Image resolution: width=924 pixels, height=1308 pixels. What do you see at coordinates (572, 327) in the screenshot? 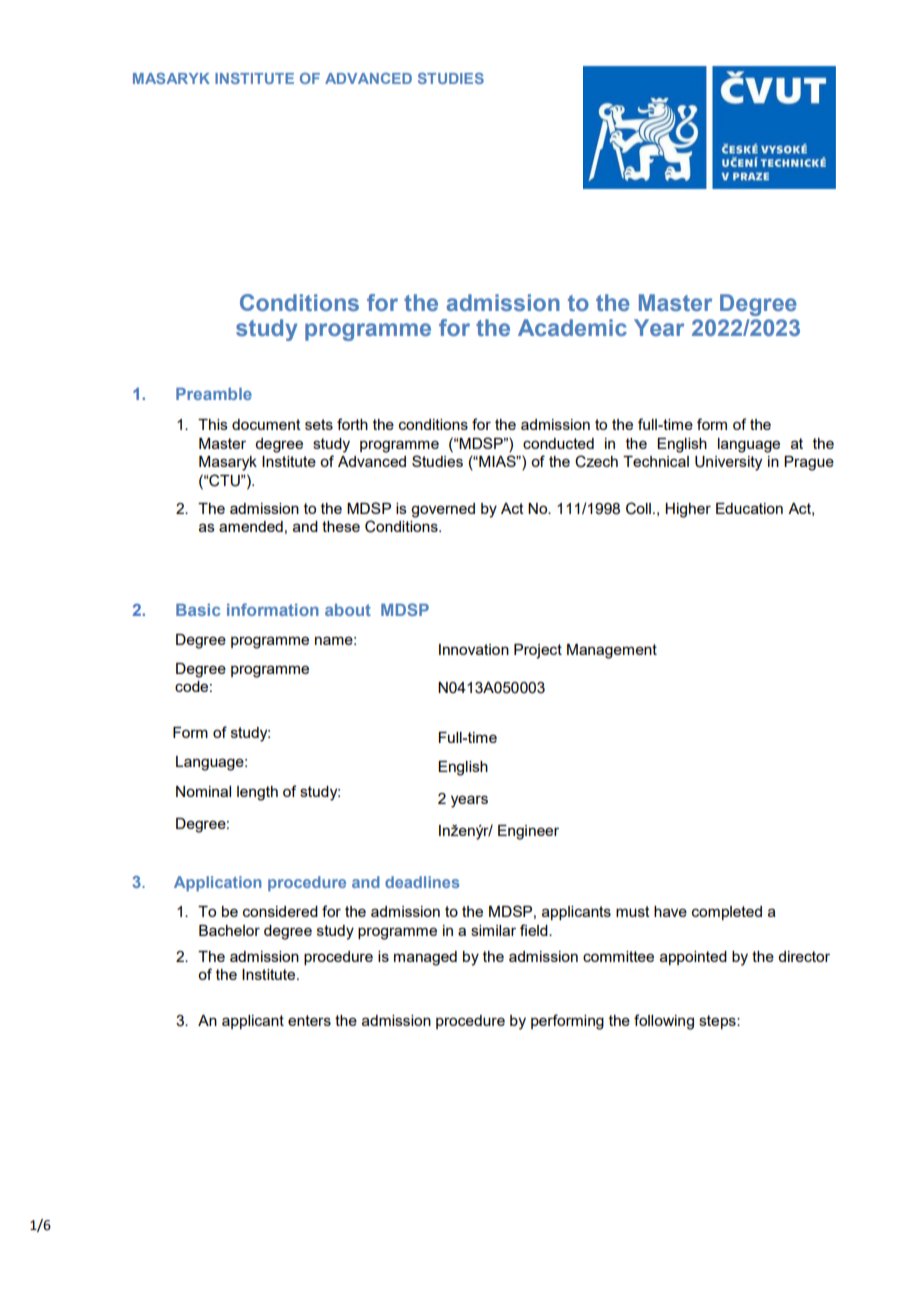
I see `Academic` at bounding box center [572, 327].
